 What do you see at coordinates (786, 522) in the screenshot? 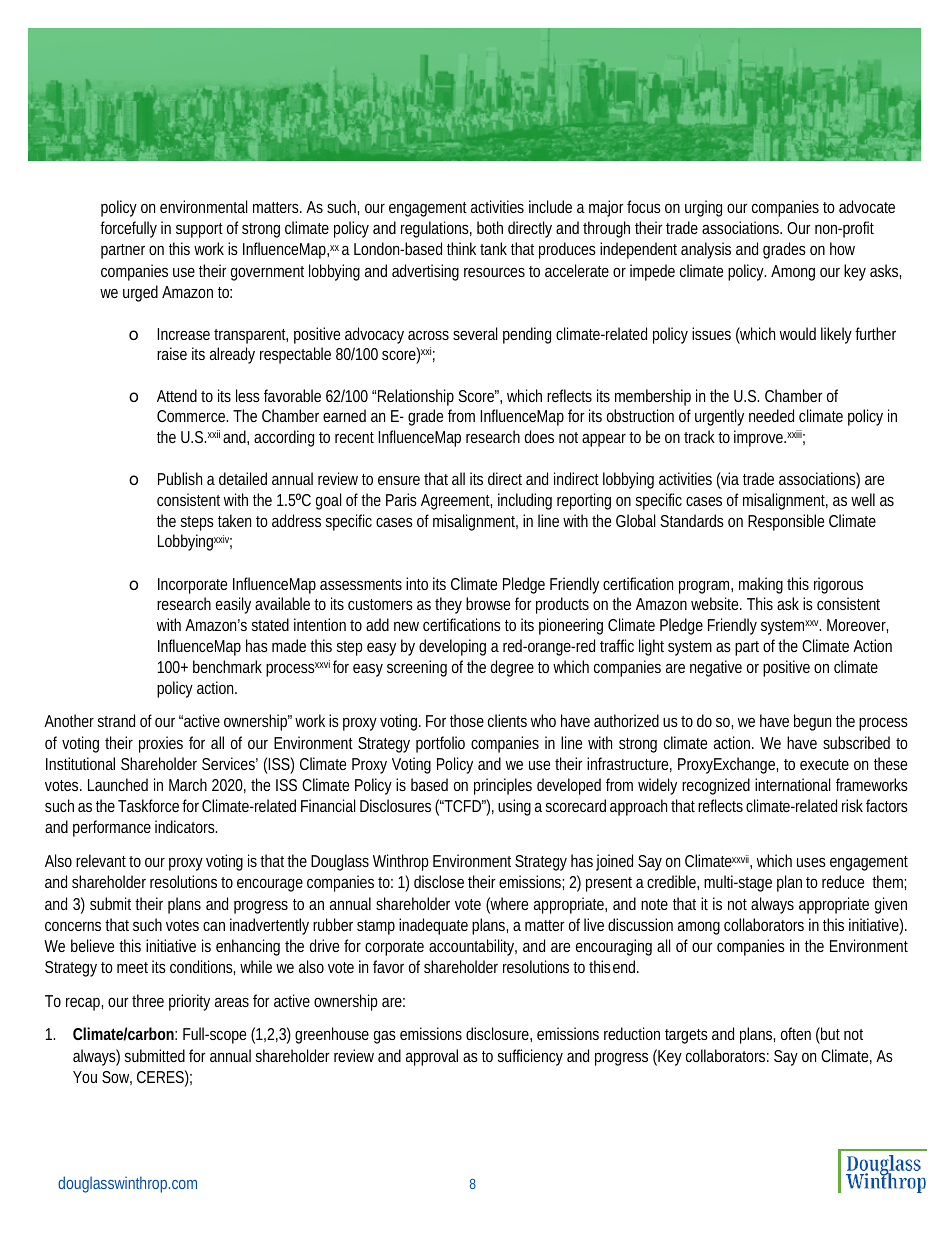
I see `Responsible` at bounding box center [786, 522].
